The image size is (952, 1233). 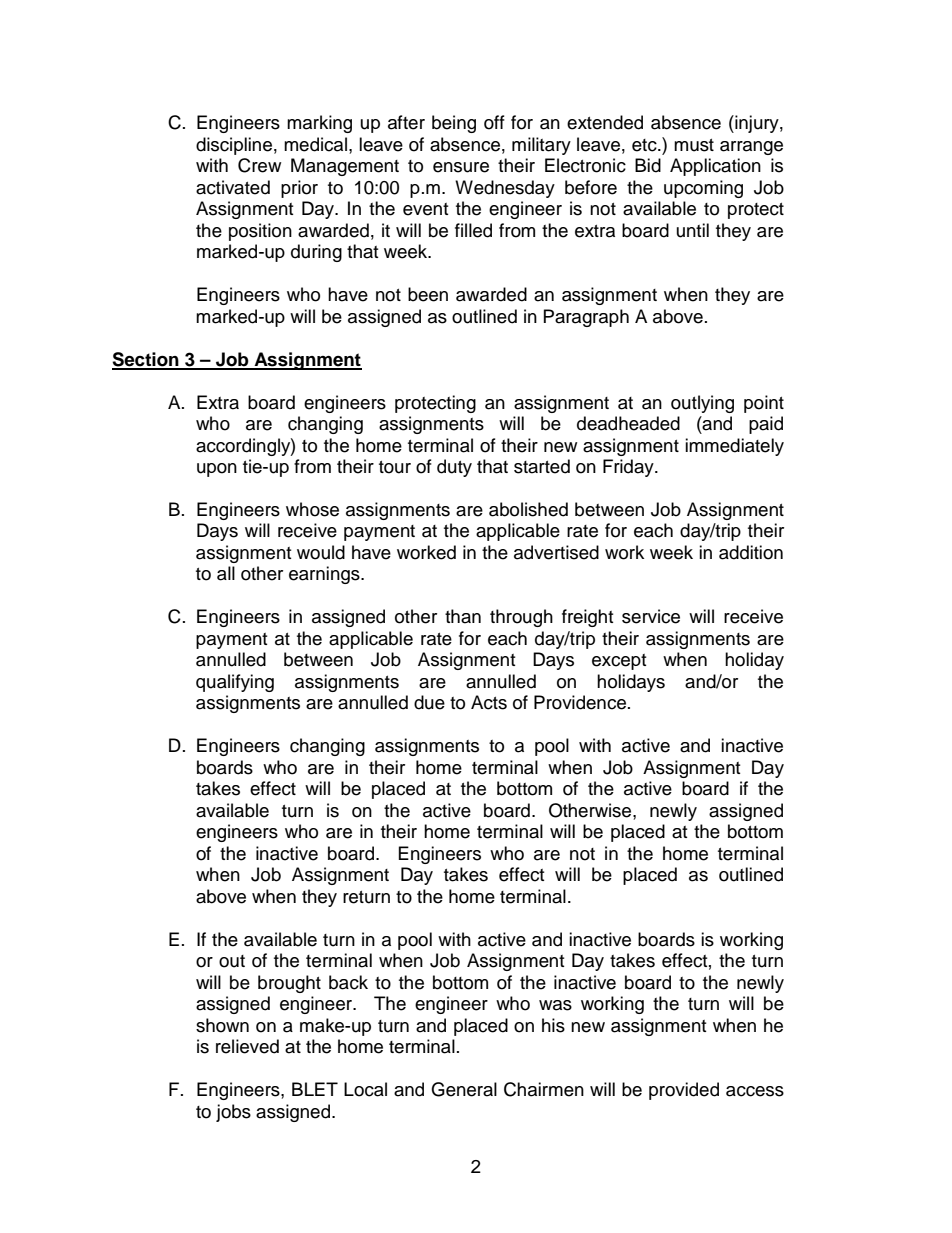 What do you see at coordinates (235, 683) in the screenshot?
I see `qualifying` at bounding box center [235, 683].
